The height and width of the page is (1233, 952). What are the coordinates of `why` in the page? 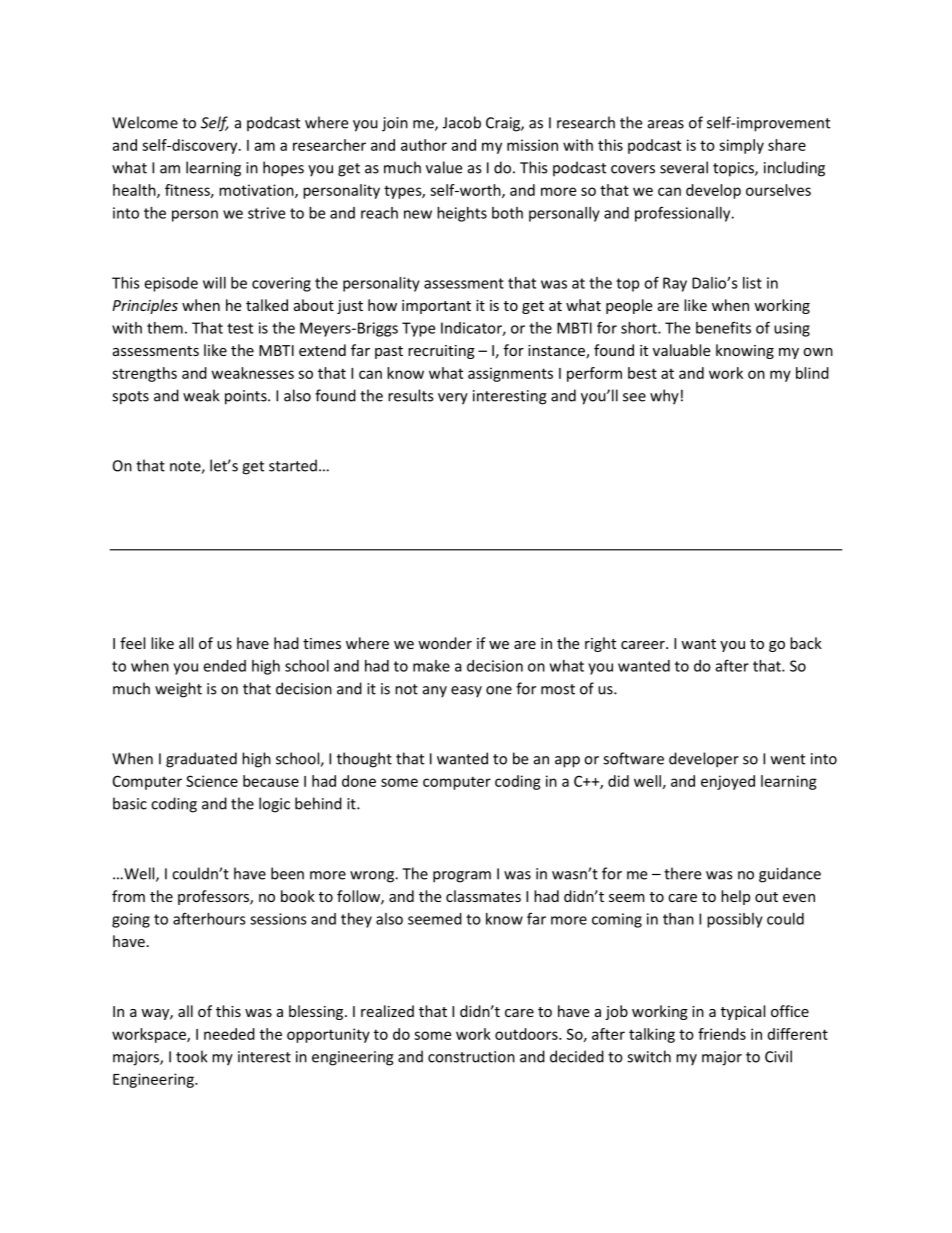 It's located at (664, 397).
